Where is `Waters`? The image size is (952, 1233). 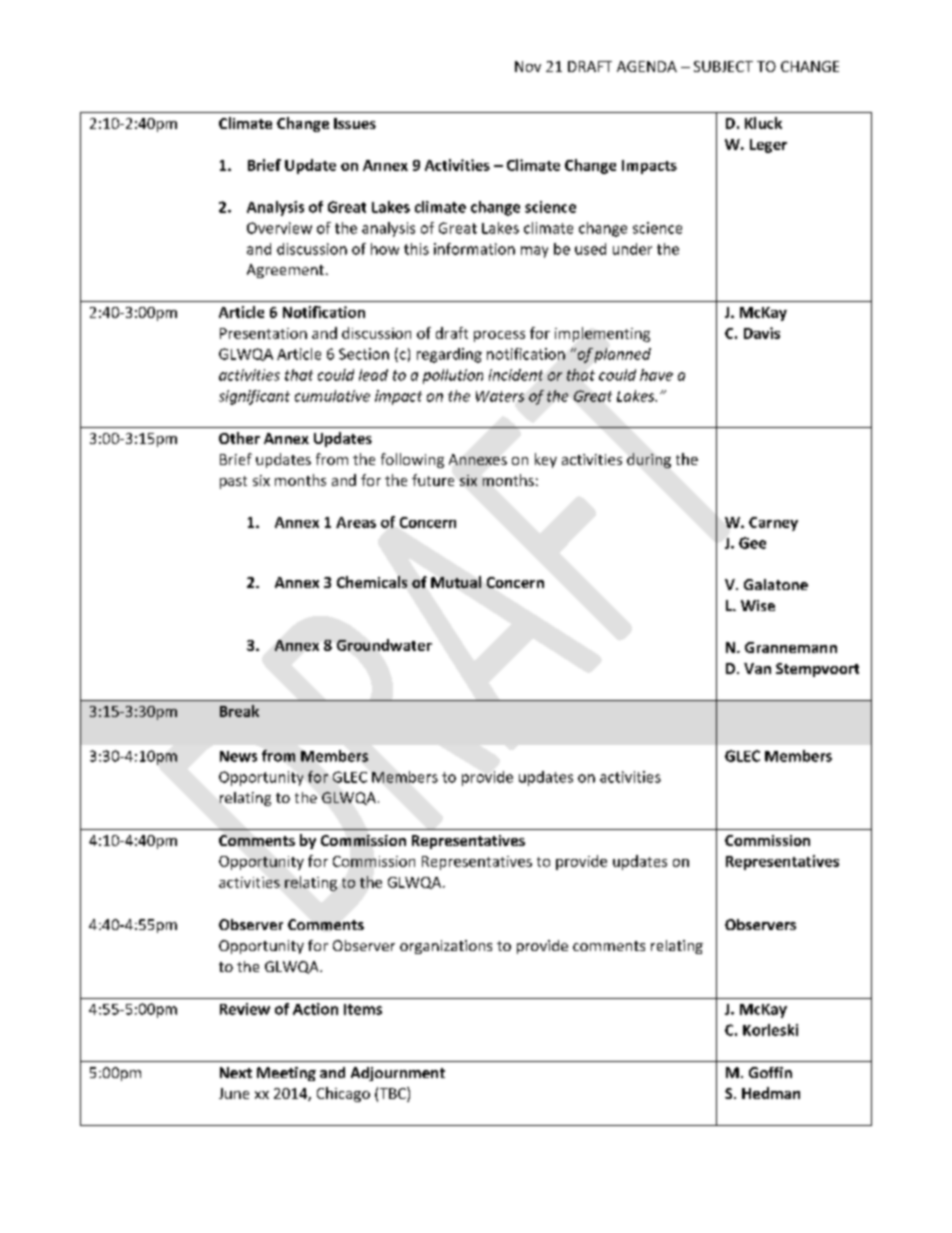
Waters is located at coordinates (500, 396).
